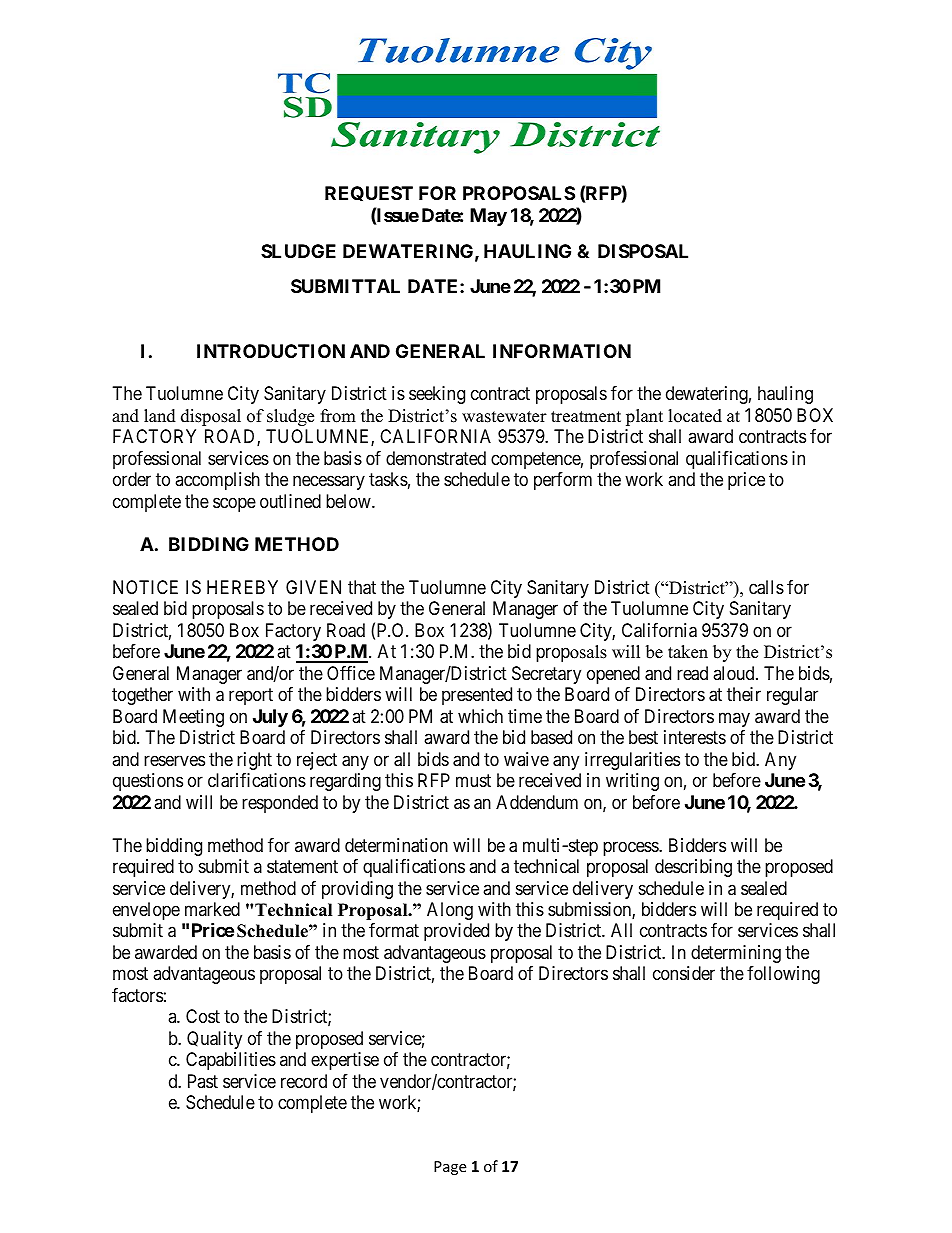 This screenshot has height=1233, width=952. I want to click on determination, so click(396, 845).
